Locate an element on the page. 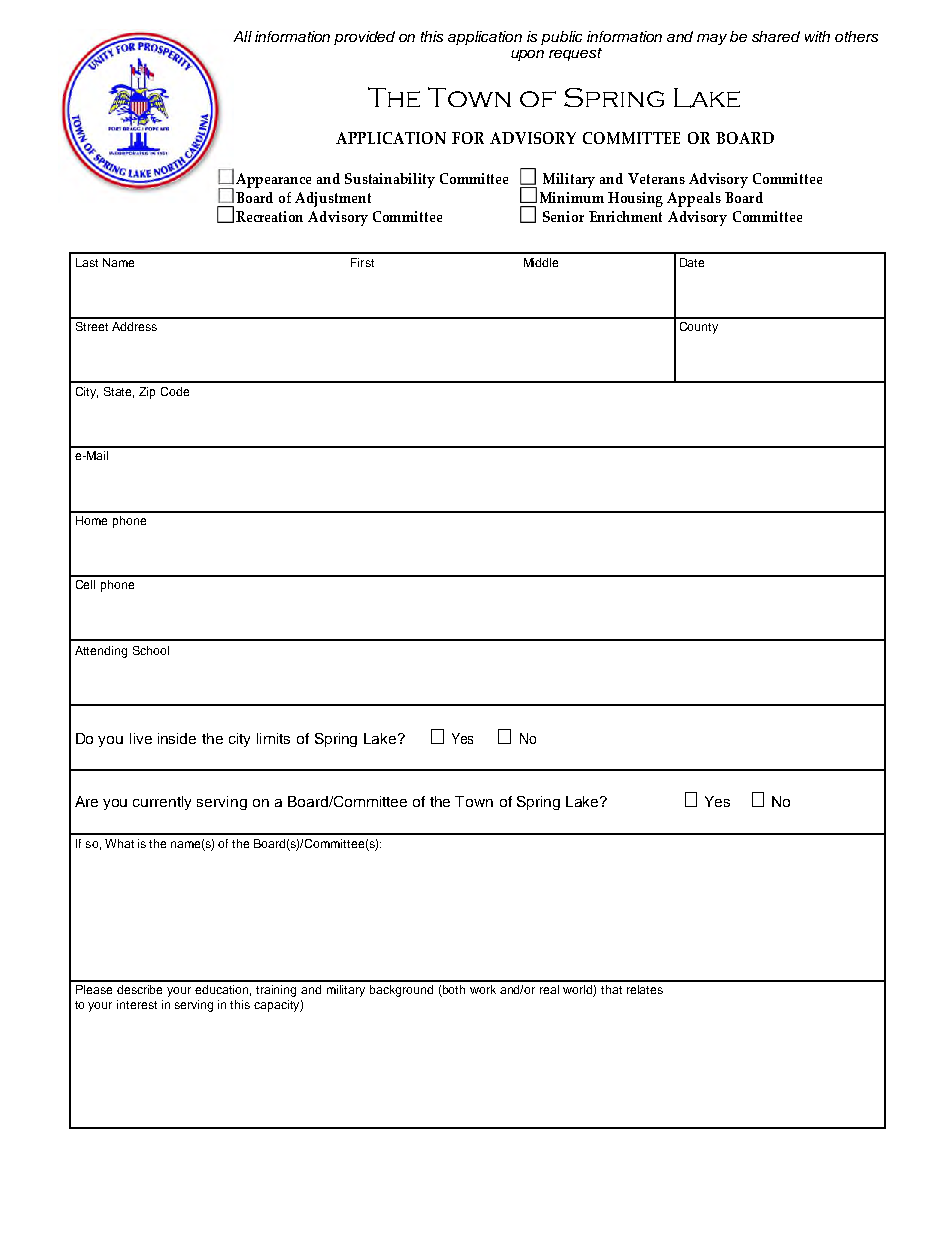  Code is located at coordinates (175, 391).
